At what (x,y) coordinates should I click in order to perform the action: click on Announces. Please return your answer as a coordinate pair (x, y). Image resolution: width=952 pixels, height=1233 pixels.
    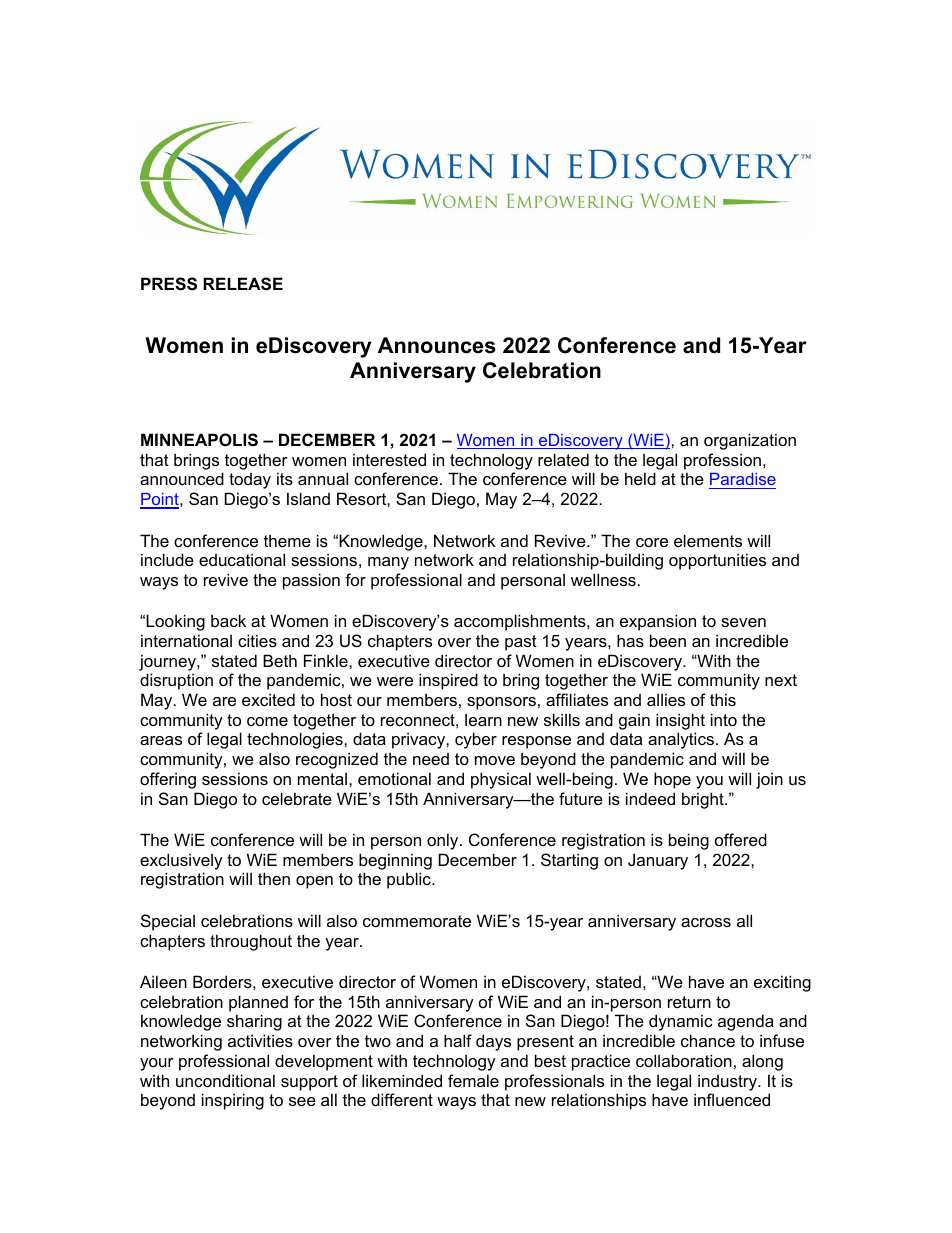
    Looking at the image, I should click on (437, 345).
